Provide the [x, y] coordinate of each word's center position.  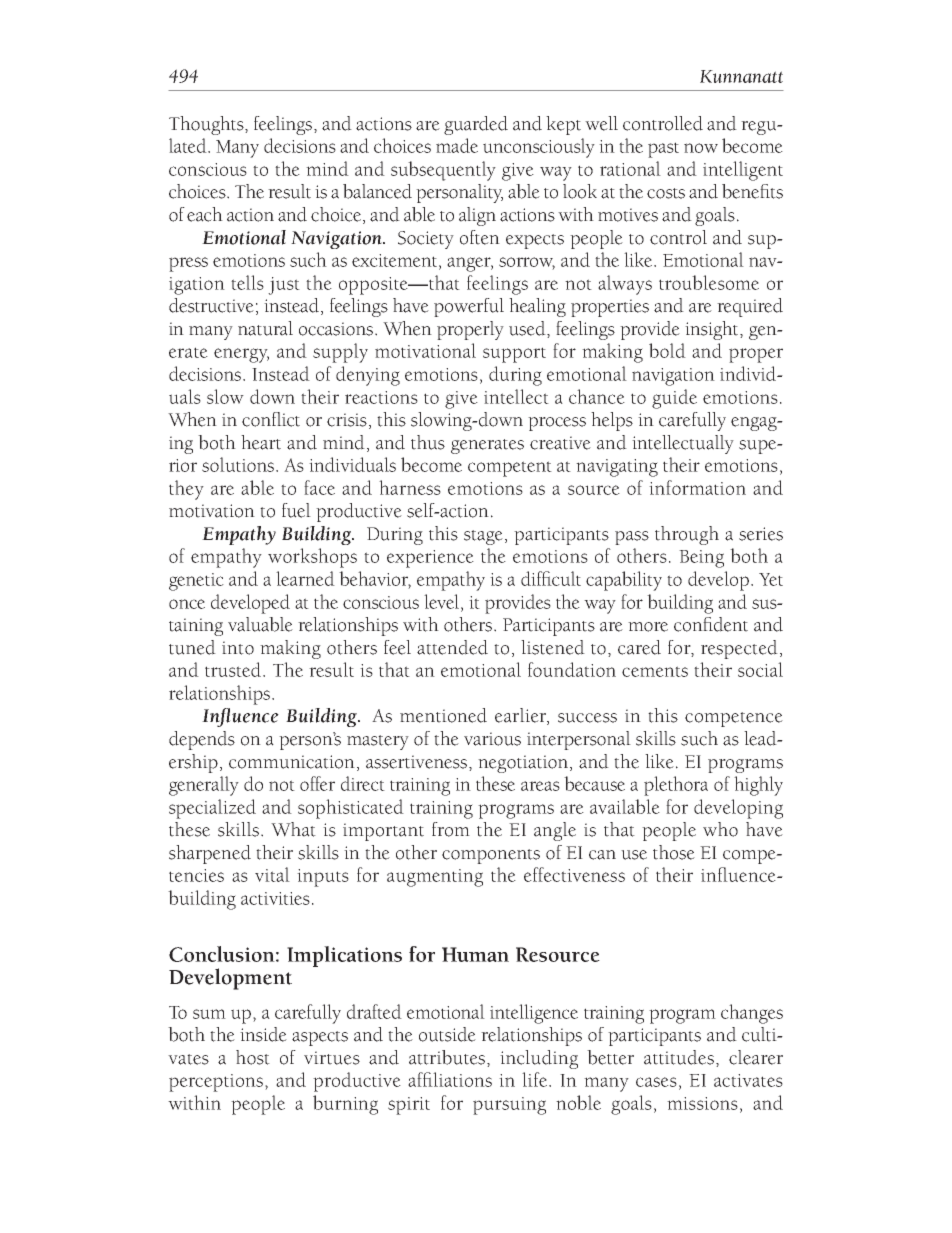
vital [272, 874]
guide [674, 399]
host [253, 1057]
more [648, 627]
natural [265, 328]
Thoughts [207, 125]
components [491, 856]
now [701, 148]
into [238, 648]
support [514, 355]
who [720, 829]
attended [452, 647]
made [457, 145]
